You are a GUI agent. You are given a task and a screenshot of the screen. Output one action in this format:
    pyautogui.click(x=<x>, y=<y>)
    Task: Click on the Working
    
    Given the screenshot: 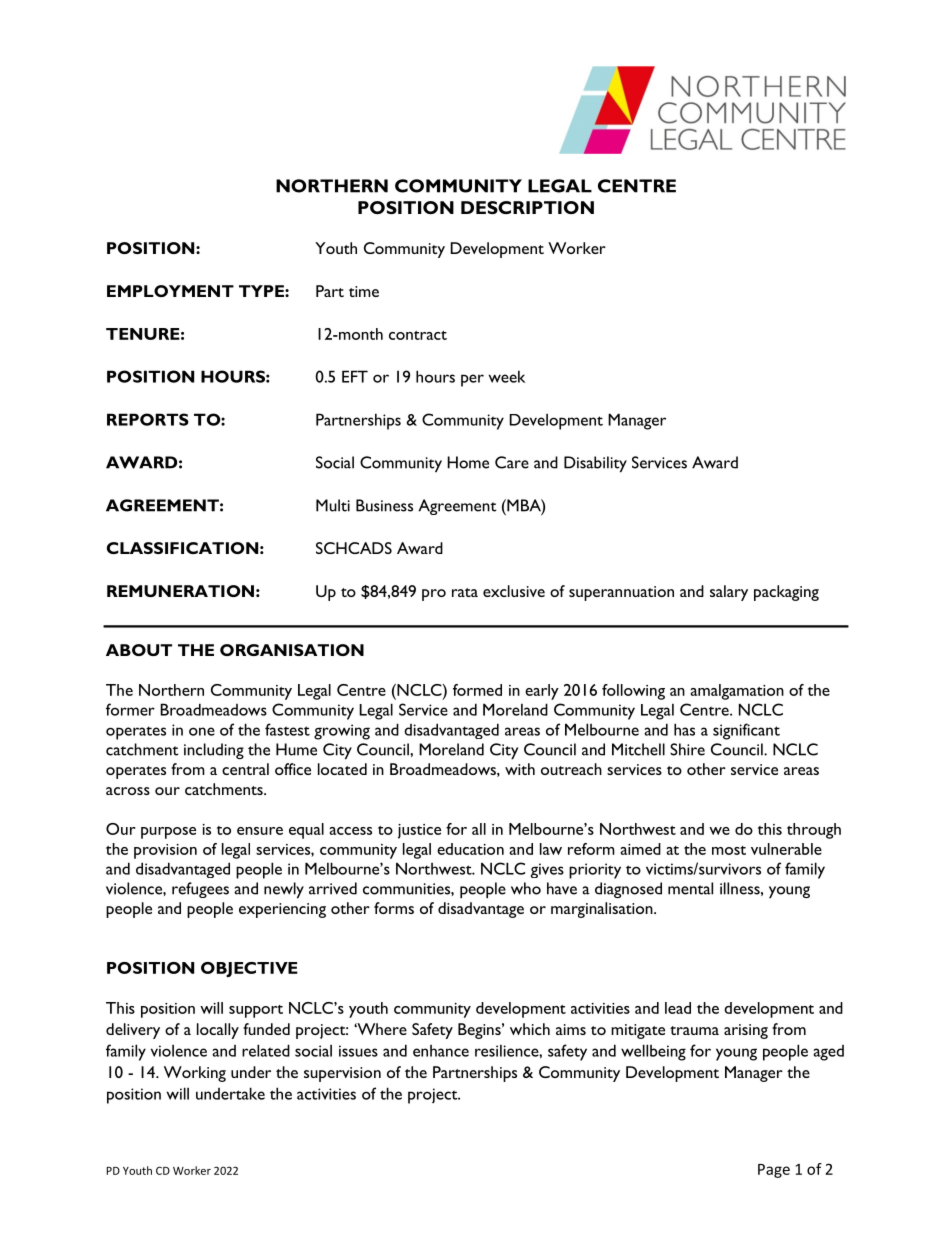 What is the action you would take?
    pyautogui.click(x=195, y=1074)
